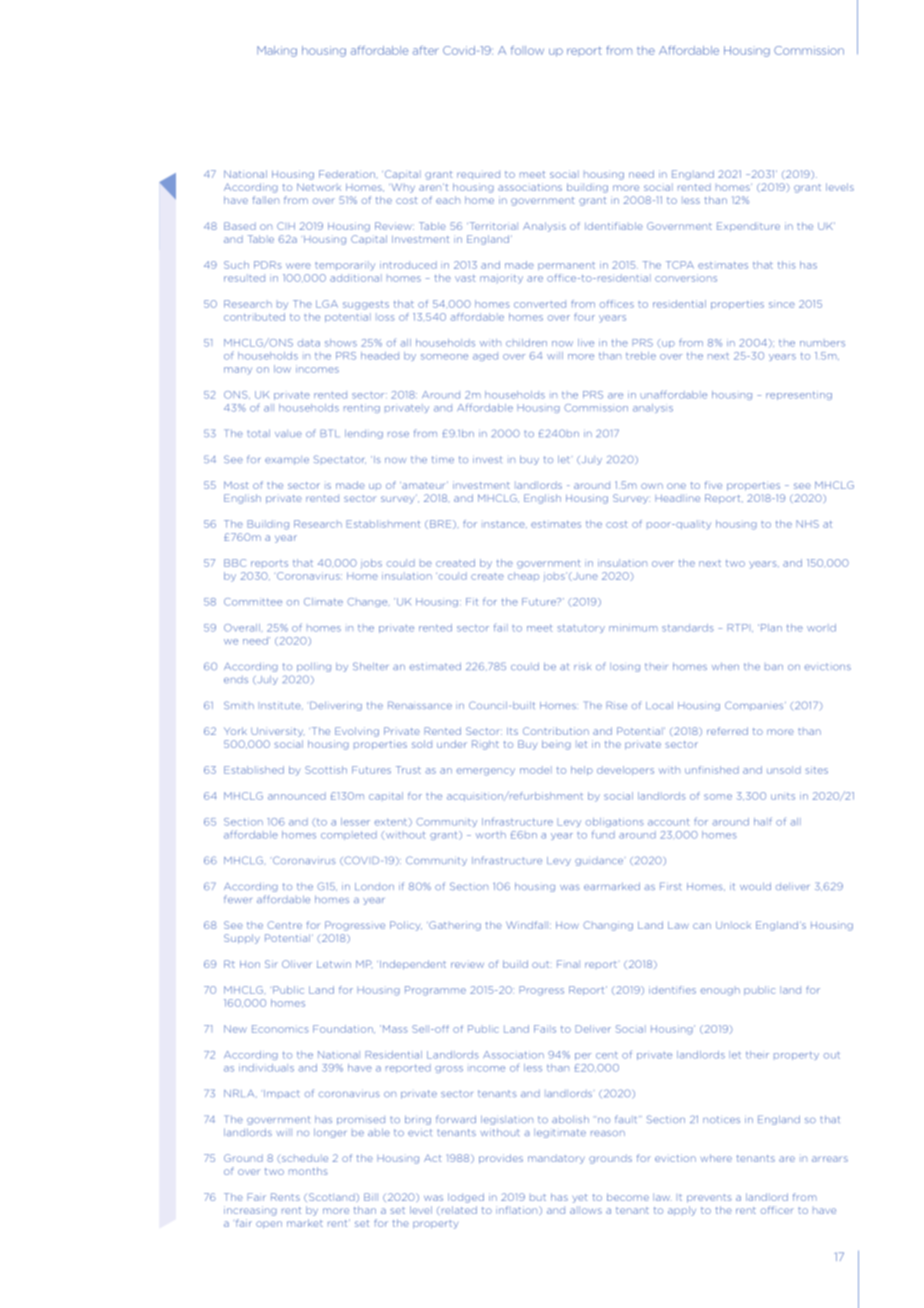 Image resolution: width=924 pixels, height=1308 pixels. What do you see at coordinates (277, 51) in the document?
I see `Making` at bounding box center [277, 51].
